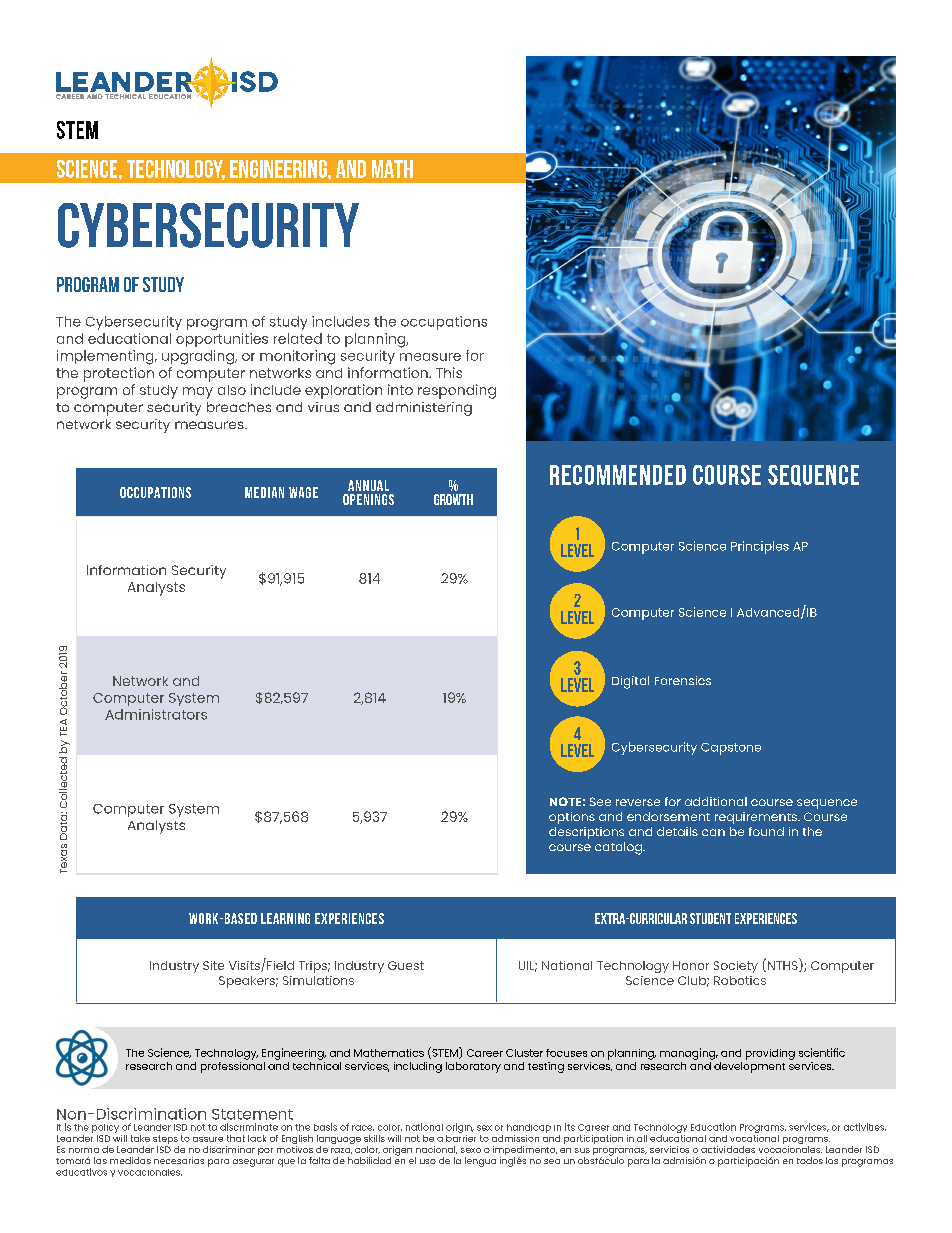 The height and width of the page is (1233, 952). Describe the element at coordinates (760, 547) in the page. I see `Principles` at that location.
